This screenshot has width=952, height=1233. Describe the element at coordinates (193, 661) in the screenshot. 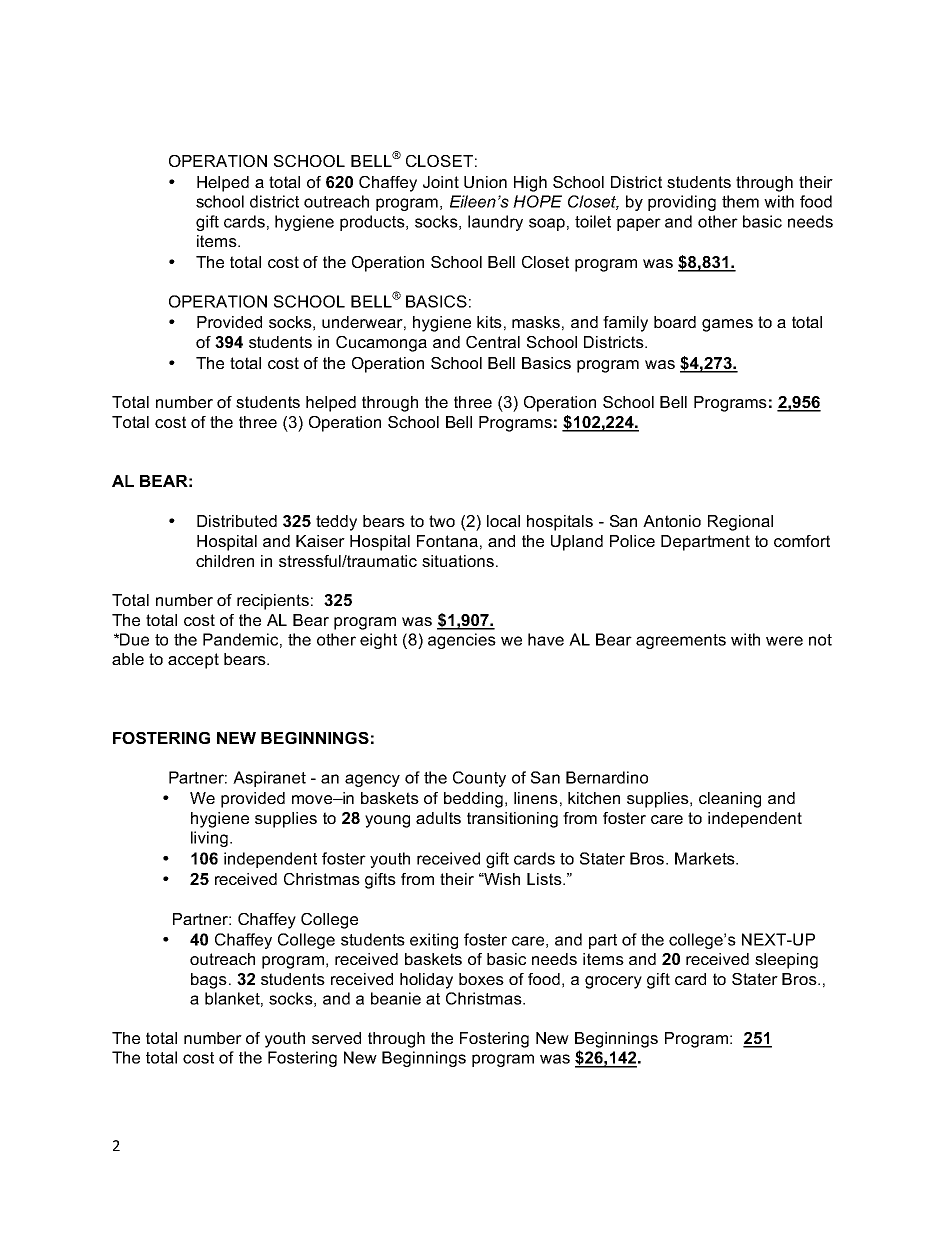

I see `accept` at that location.
